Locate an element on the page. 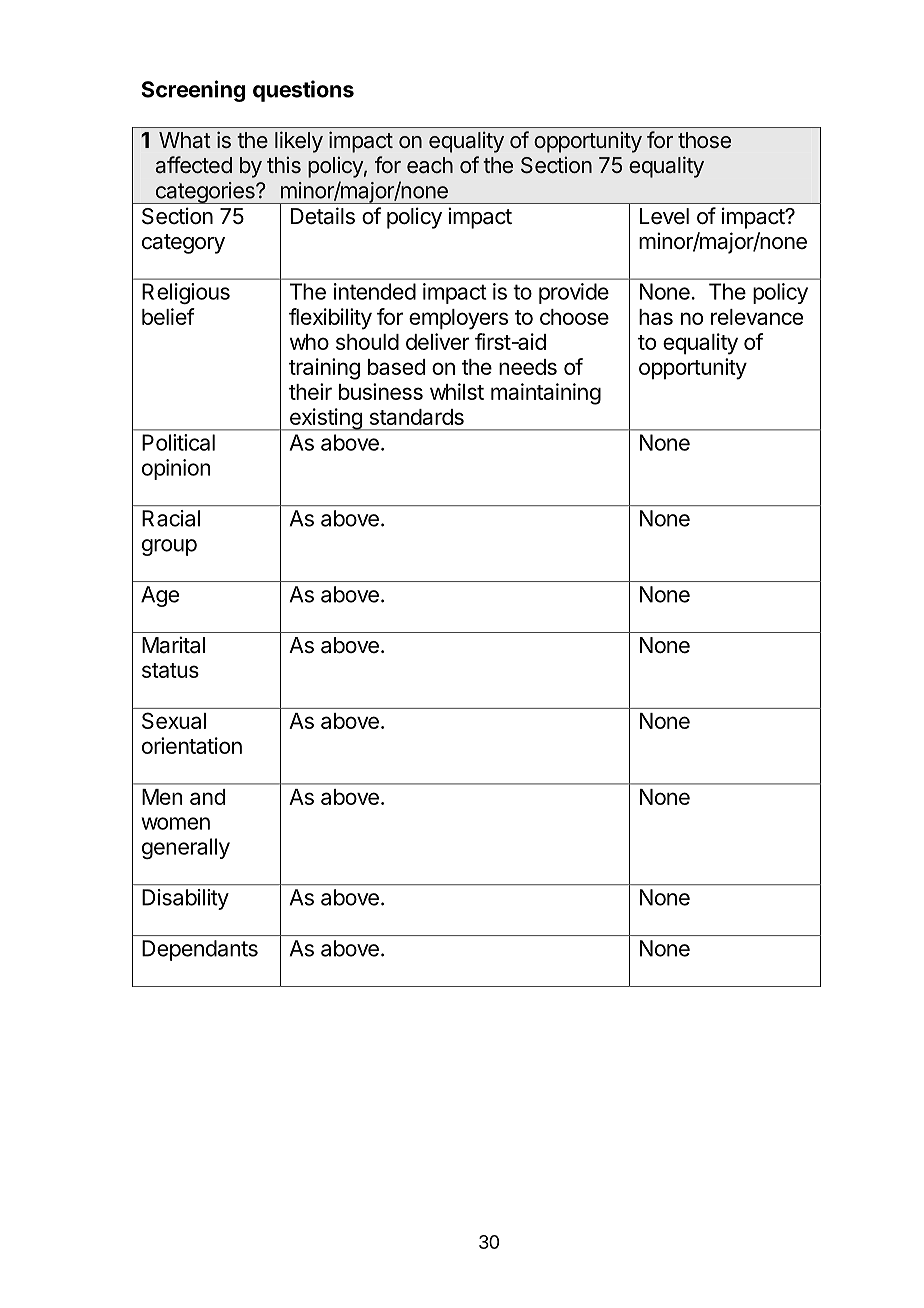 This page has width=924, height=1308. those is located at coordinates (704, 140).
